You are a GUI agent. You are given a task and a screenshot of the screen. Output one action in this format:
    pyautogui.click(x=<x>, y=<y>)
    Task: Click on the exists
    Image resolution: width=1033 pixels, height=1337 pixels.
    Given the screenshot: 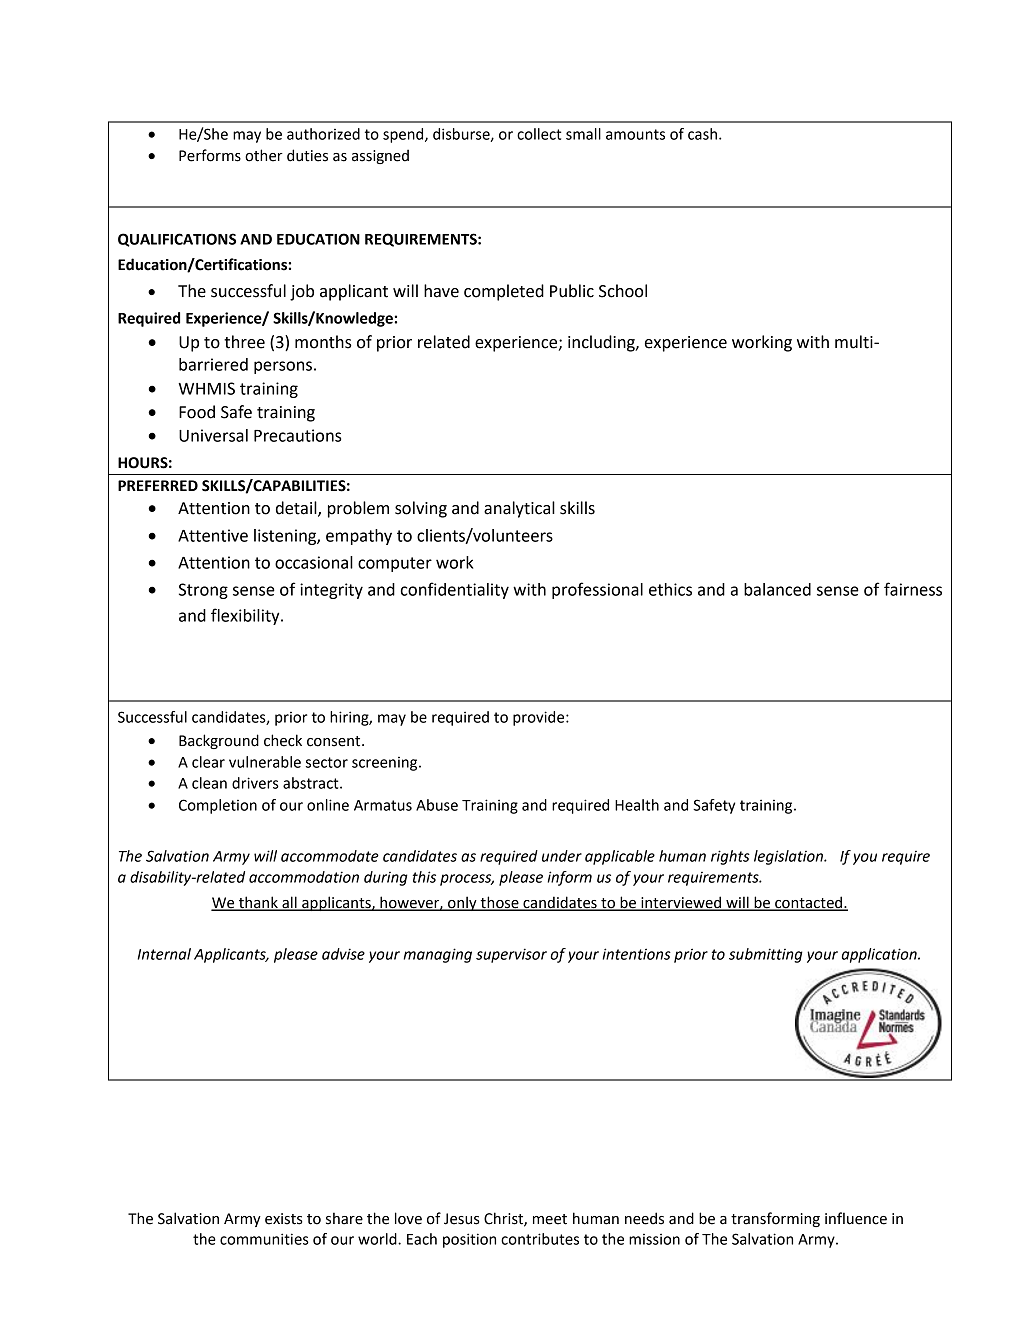 What is the action you would take?
    pyautogui.click(x=284, y=1219)
